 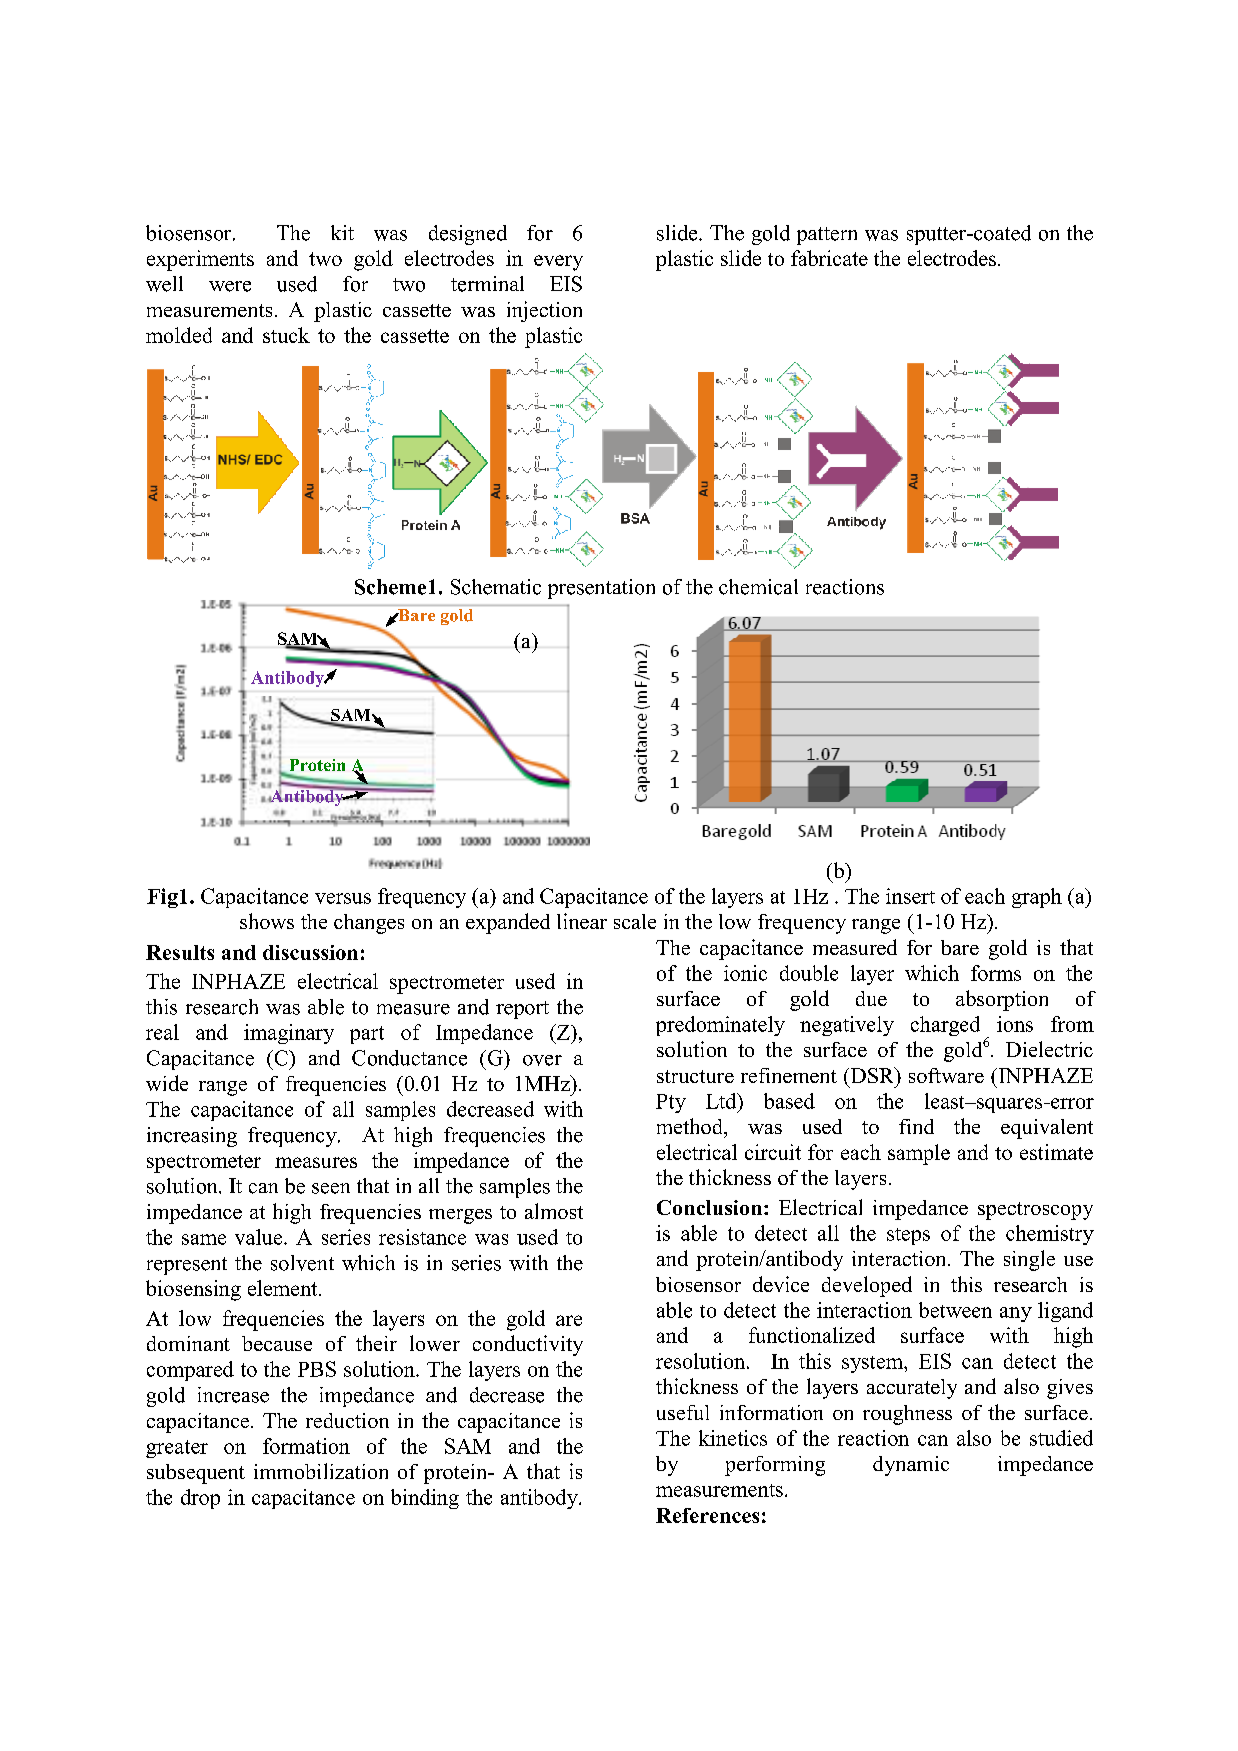 What do you see at coordinates (671, 1103) in the page?
I see `Pty` at bounding box center [671, 1103].
